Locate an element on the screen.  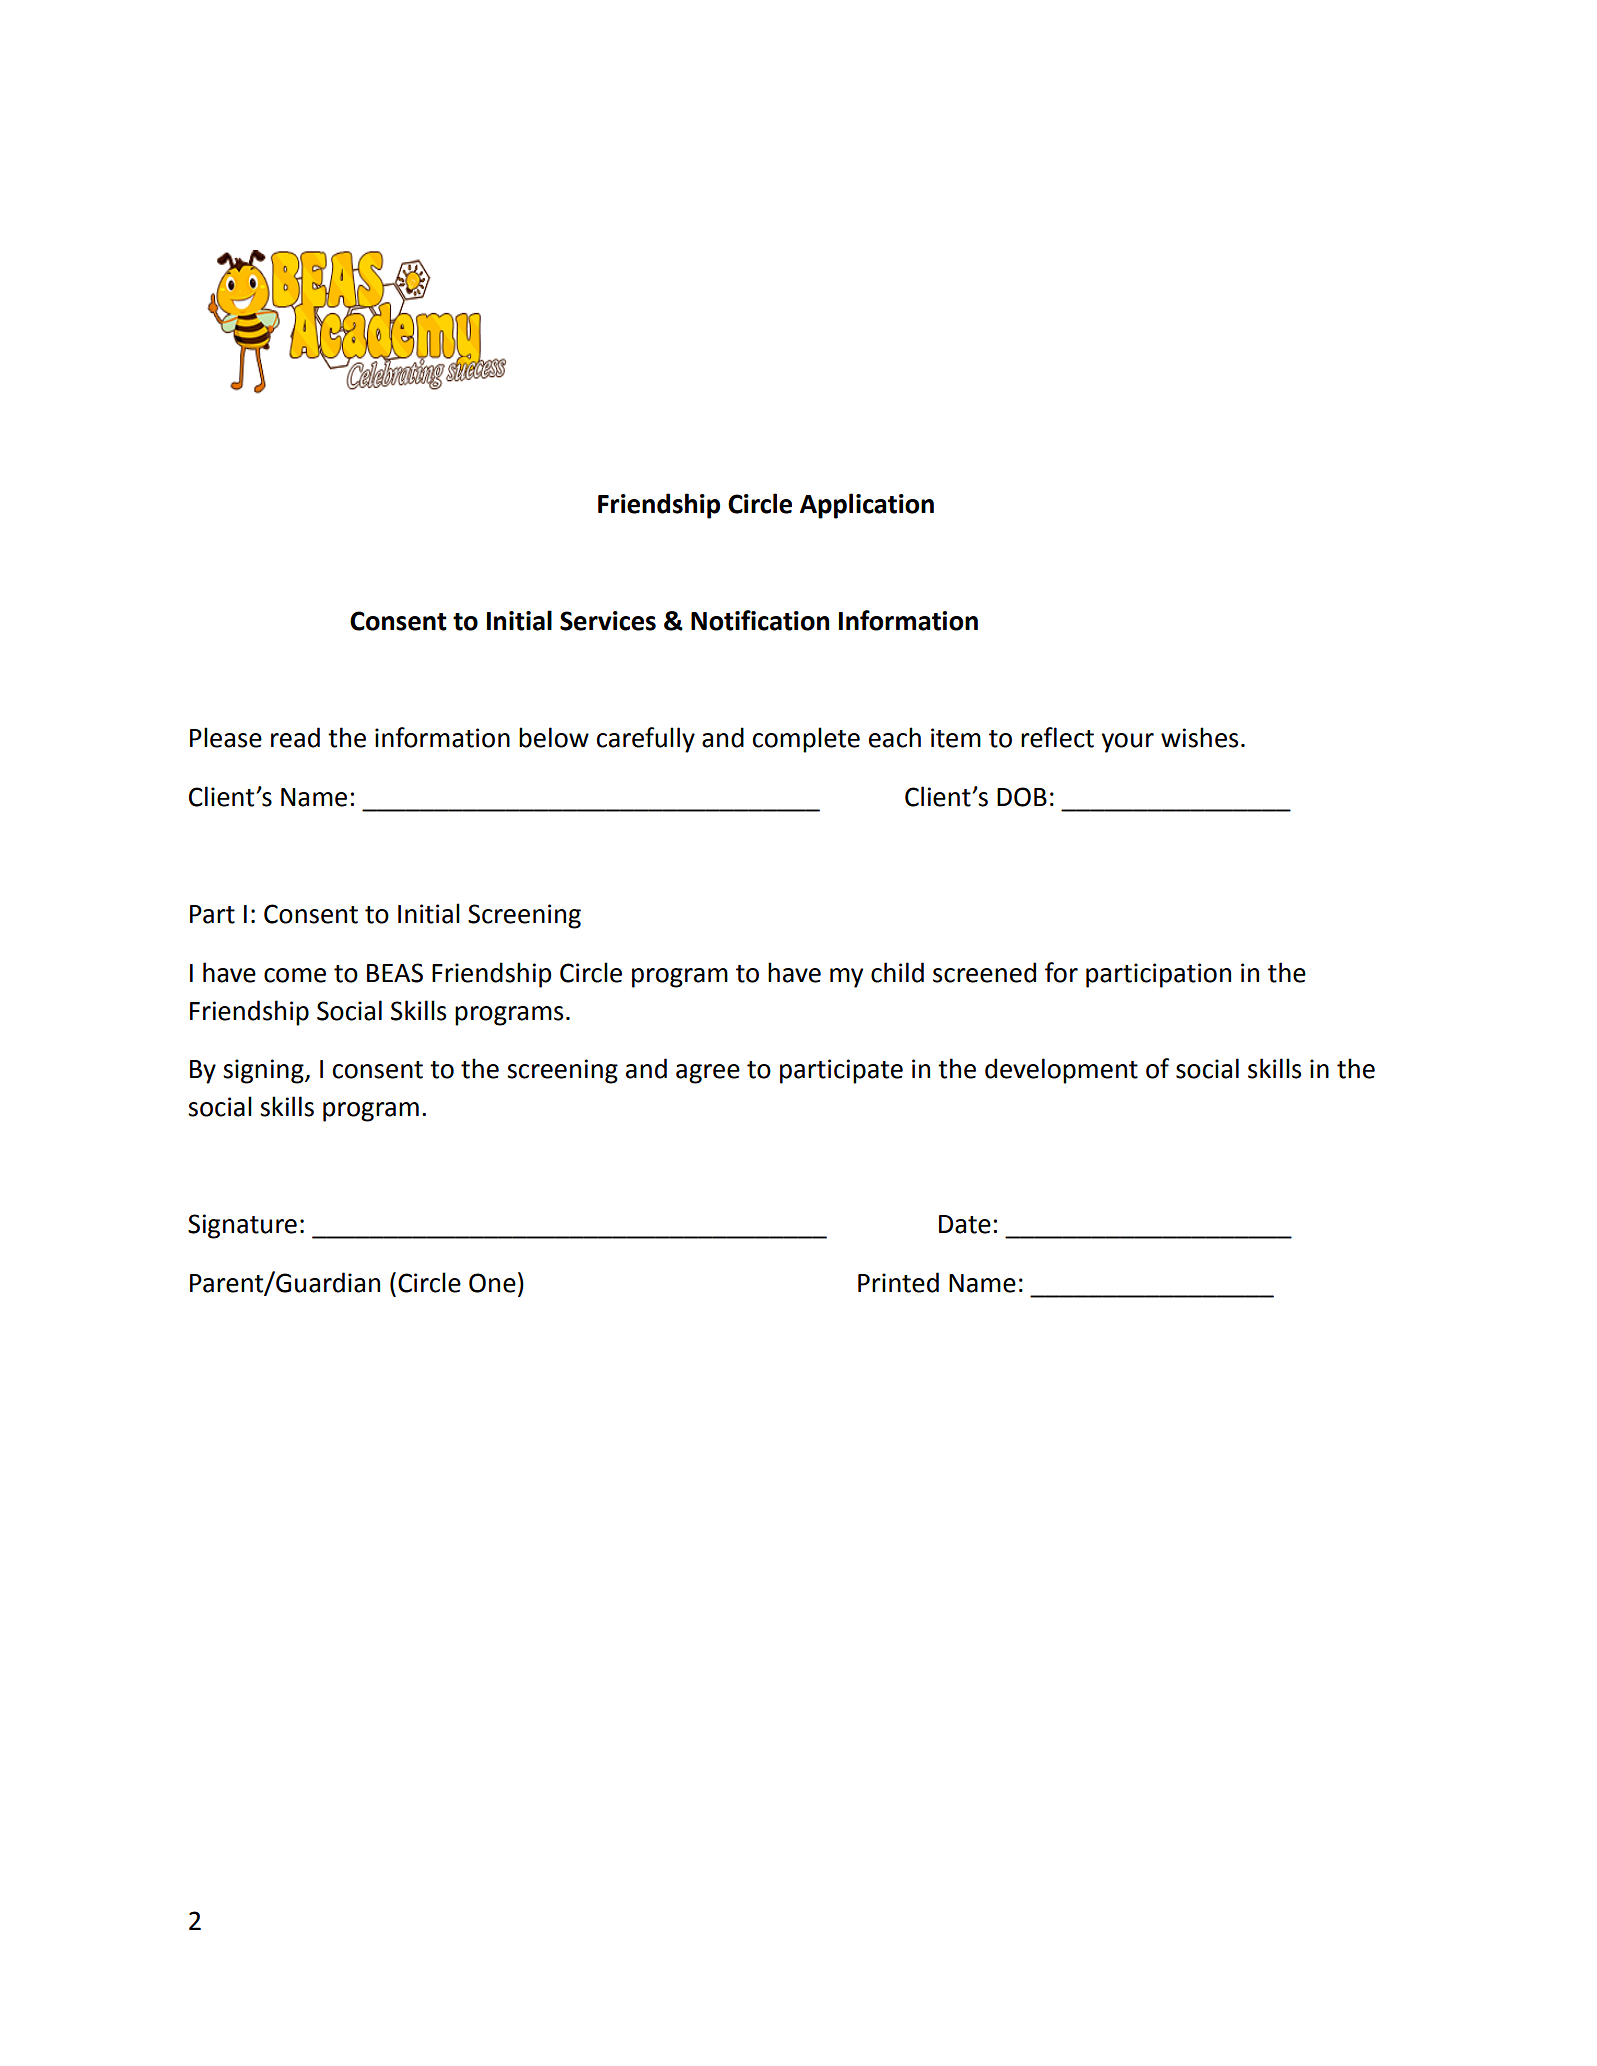
Printed is located at coordinates (898, 1282).
